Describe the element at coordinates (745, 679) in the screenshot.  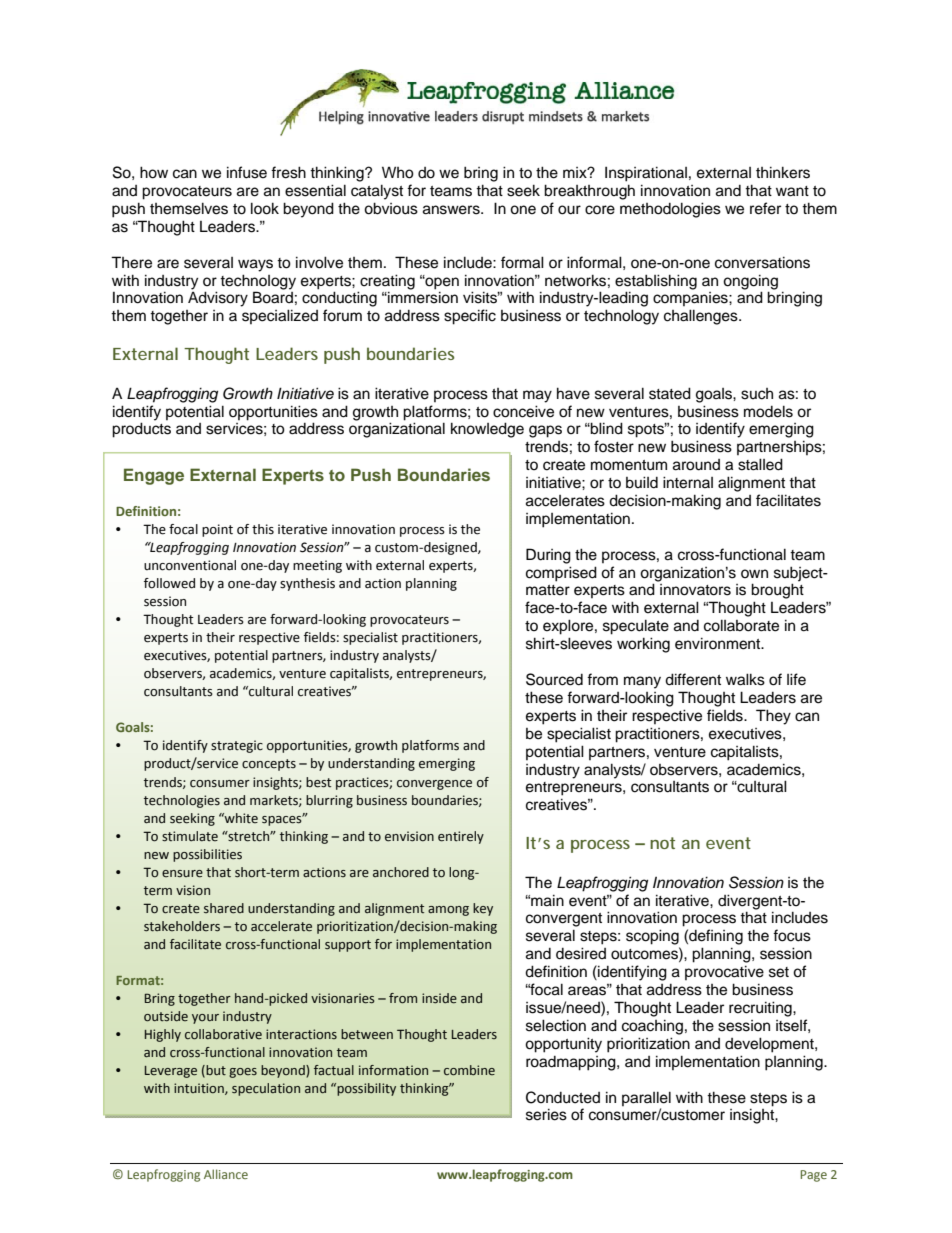
I see `walks` at that location.
